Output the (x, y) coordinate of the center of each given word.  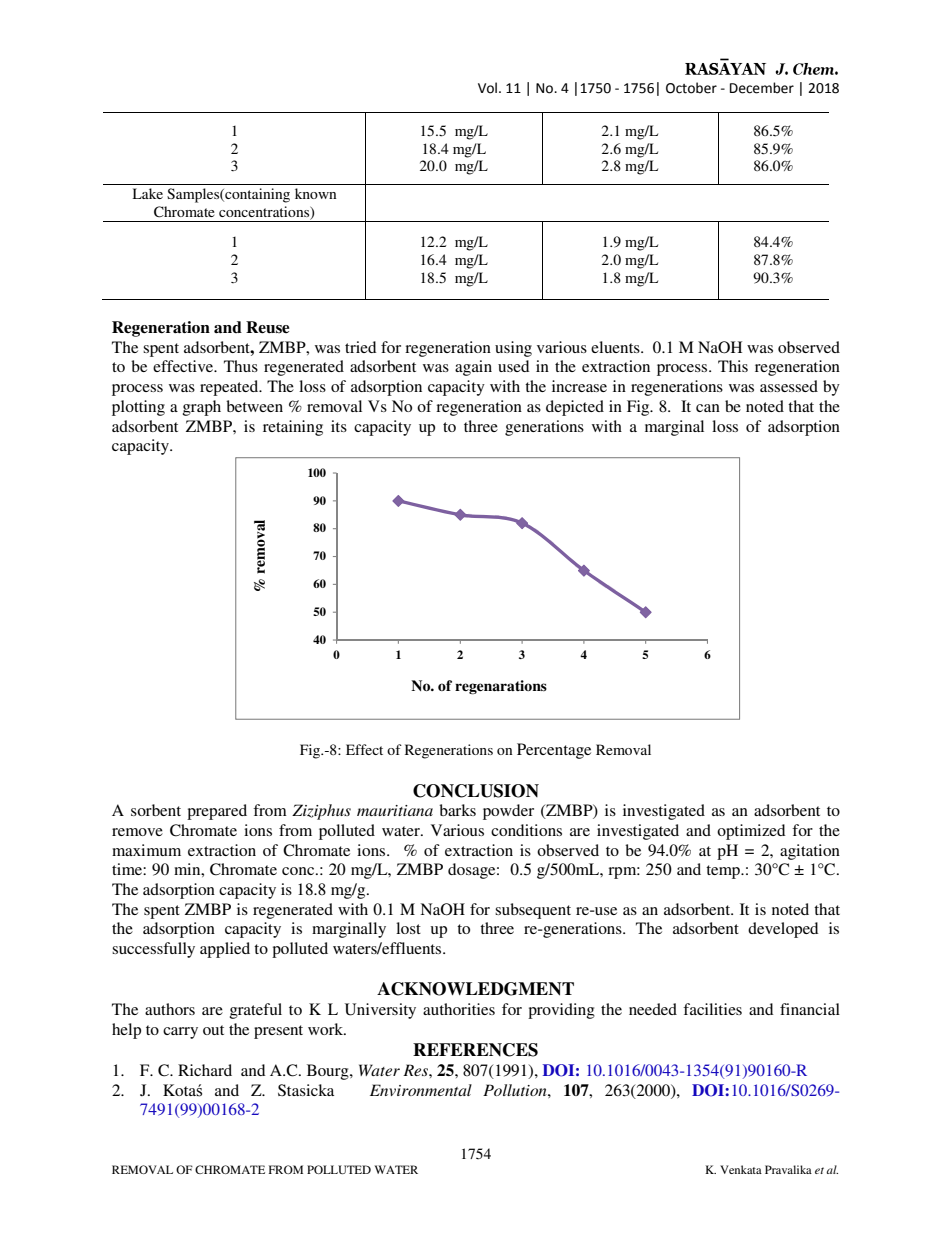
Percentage (554, 751)
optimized (751, 832)
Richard (205, 1070)
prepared (217, 812)
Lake (148, 193)
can (708, 408)
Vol (489, 88)
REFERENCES (475, 1050)
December (762, 88)
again (473, 368)
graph (202, 408)
